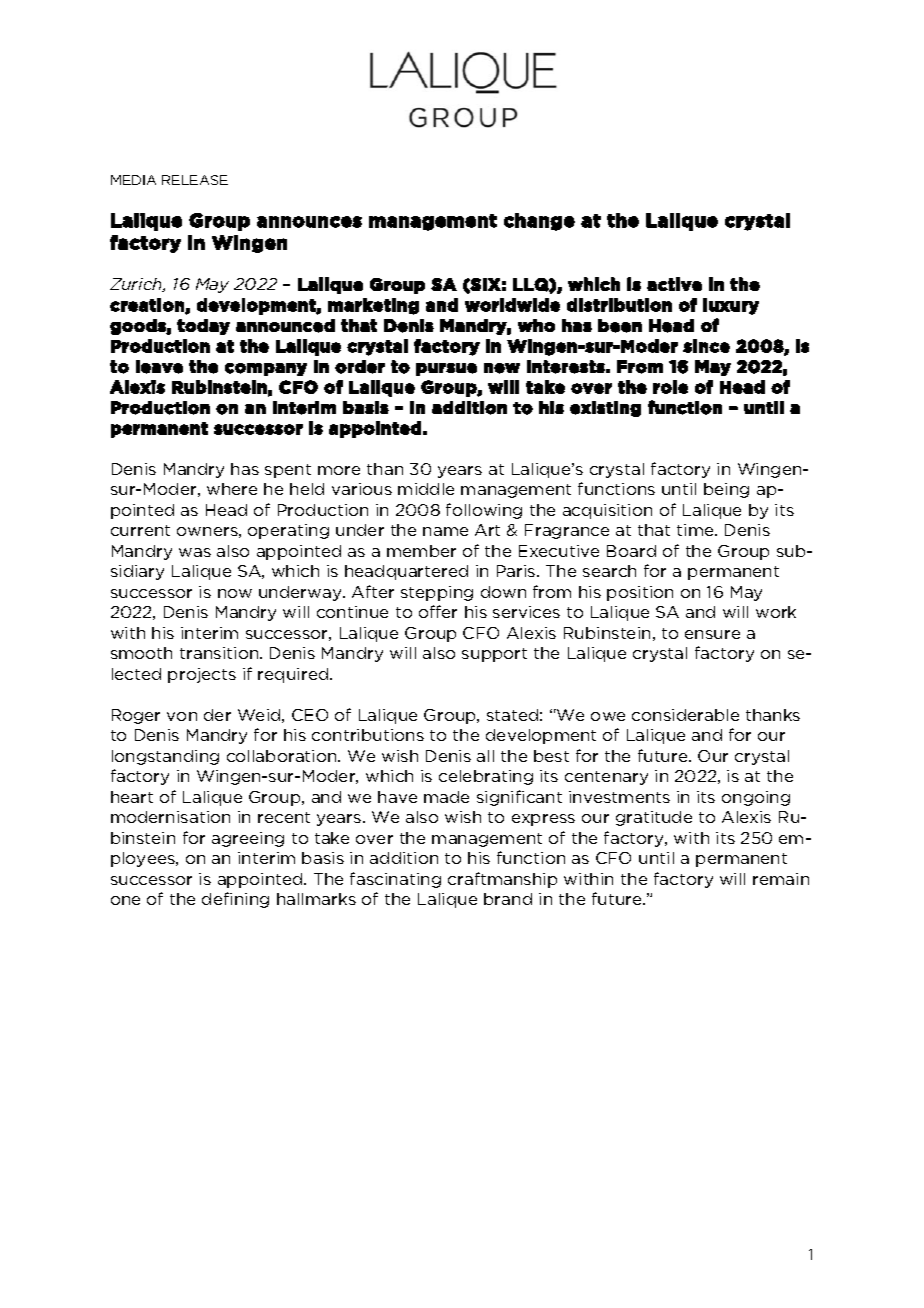  I want to click on ensure, so click(712, 634).
